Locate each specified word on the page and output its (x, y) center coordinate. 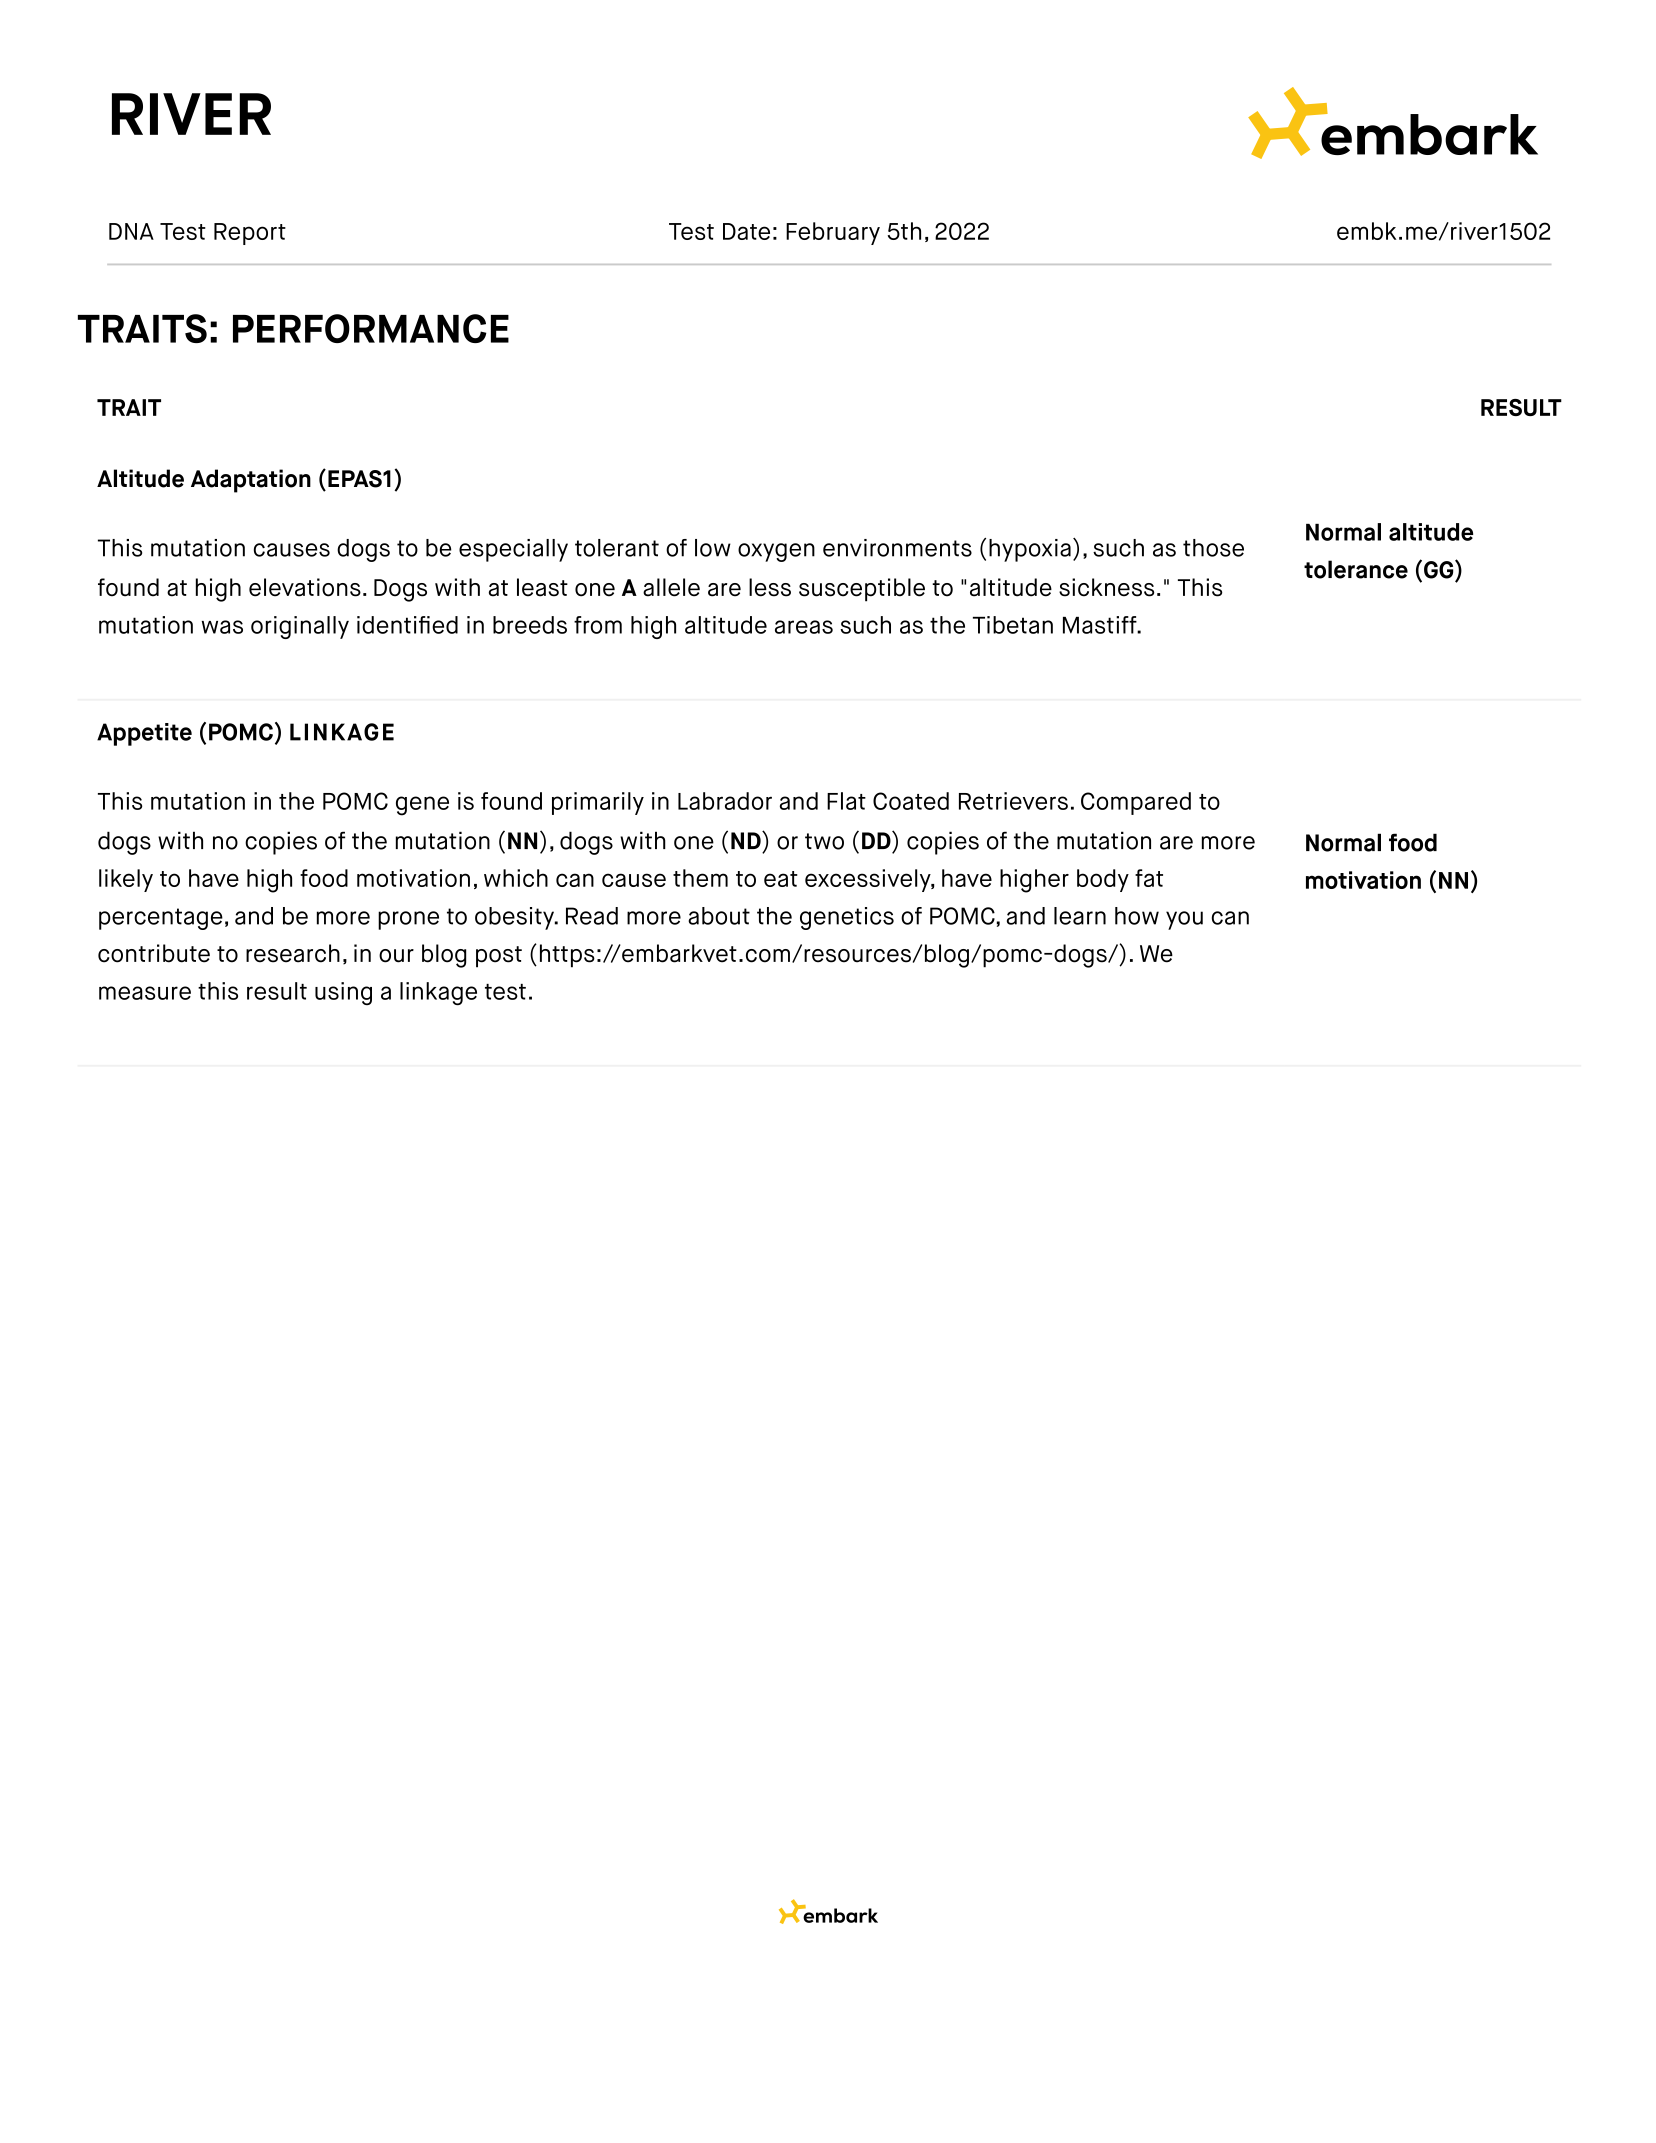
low (713, 548)
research (293, 953)
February (833, 233)
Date (746, 231)
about (719, 916)
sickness (1106, 587)
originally (300, 627)
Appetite (144, 734)
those (1213, 548)
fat (1149, 878)
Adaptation (251, 481)
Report (250, 234)
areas (804, 627)
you (1184, 920)
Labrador (725, 801)
